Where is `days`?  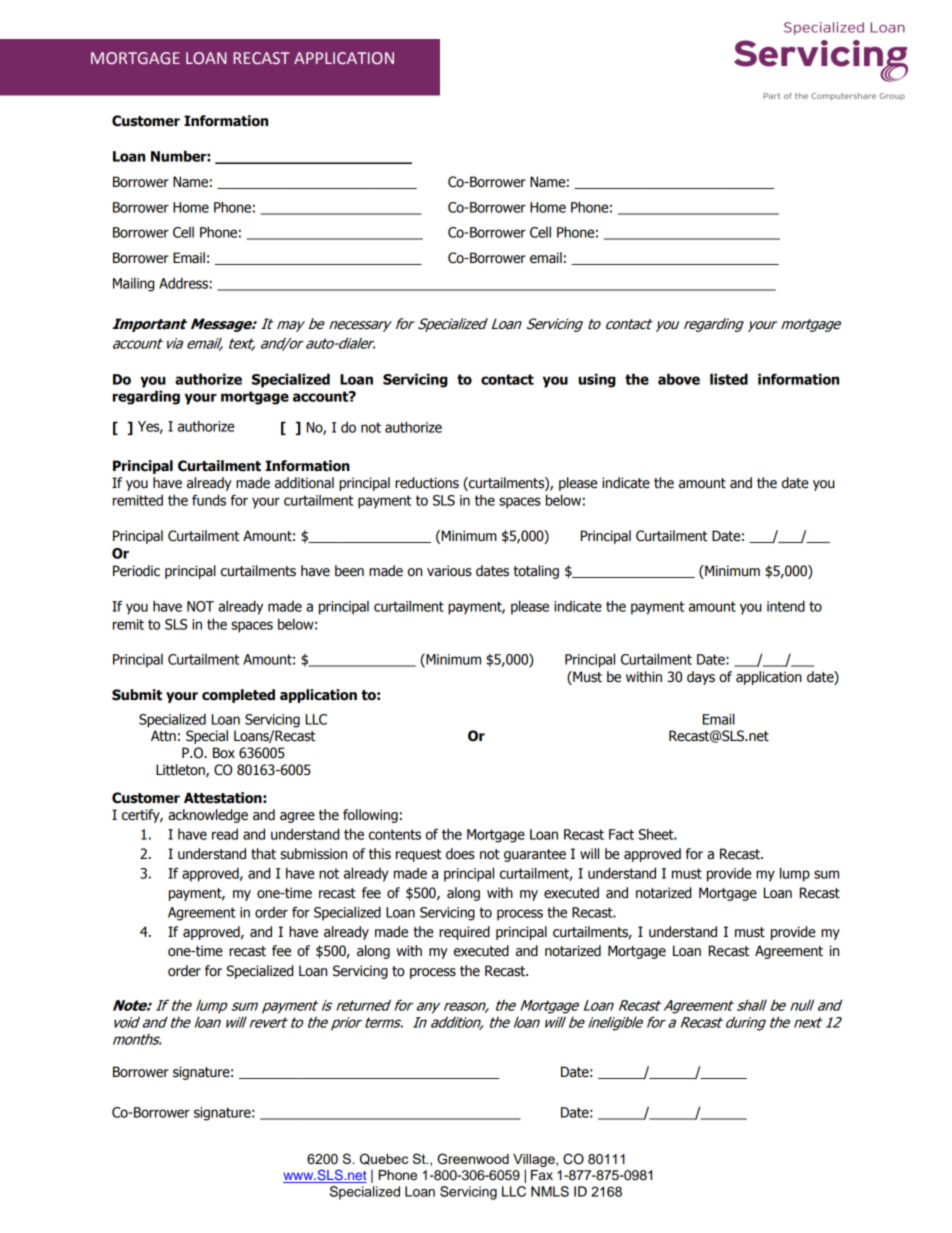 days is located at coordinates (701, 678).
